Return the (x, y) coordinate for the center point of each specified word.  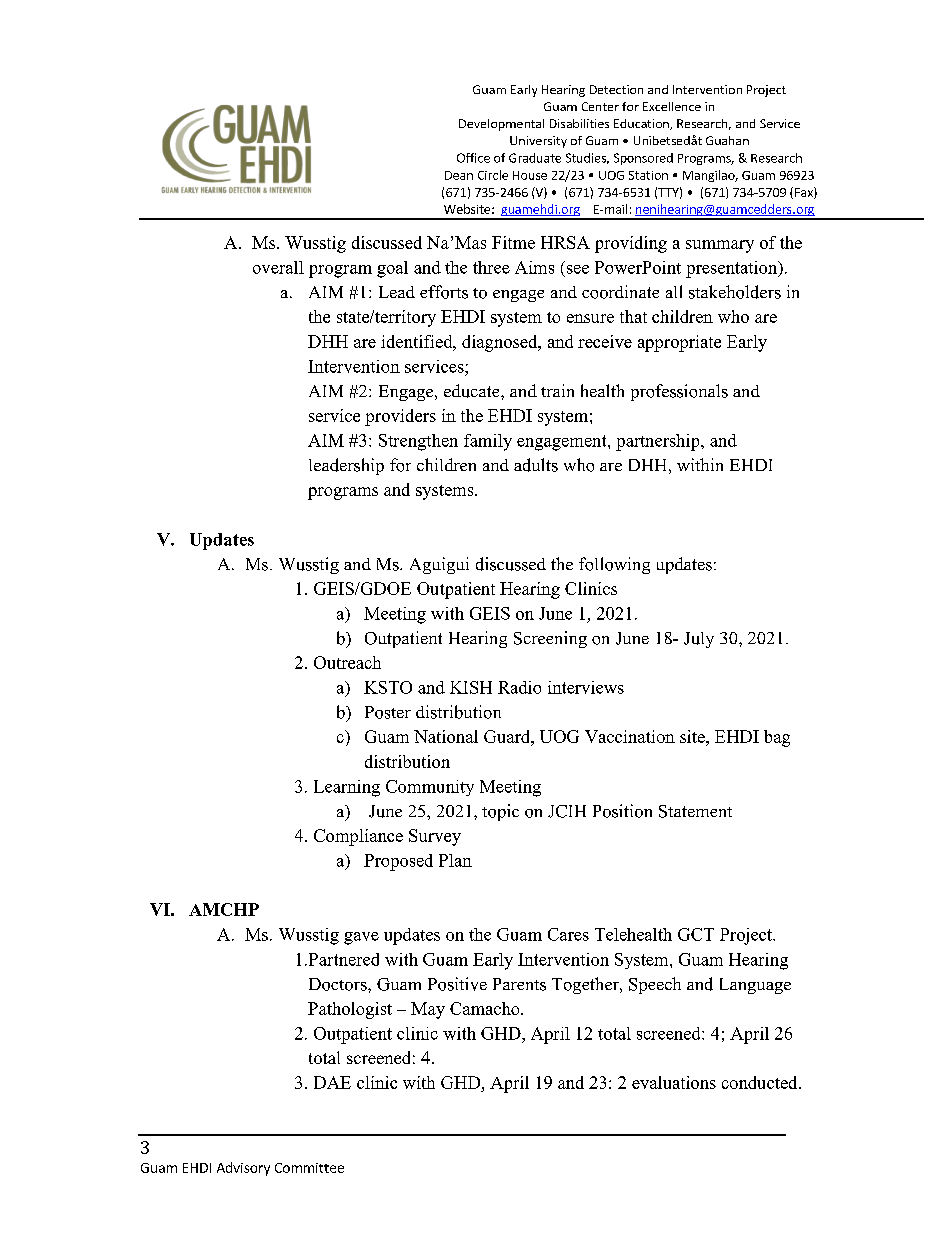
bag (777, 738)
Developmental (501, 125)
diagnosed (501, 343)
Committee (309, 1168)
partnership (659, 442)
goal (392, 269)
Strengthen (418, 442)
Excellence (672, 106)
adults (536, 465)
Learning (347, 788)
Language (755, 986)
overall (278, 267)
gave (361, 938)
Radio (519, 687)
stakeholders (735, 292)
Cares (568, 934)
